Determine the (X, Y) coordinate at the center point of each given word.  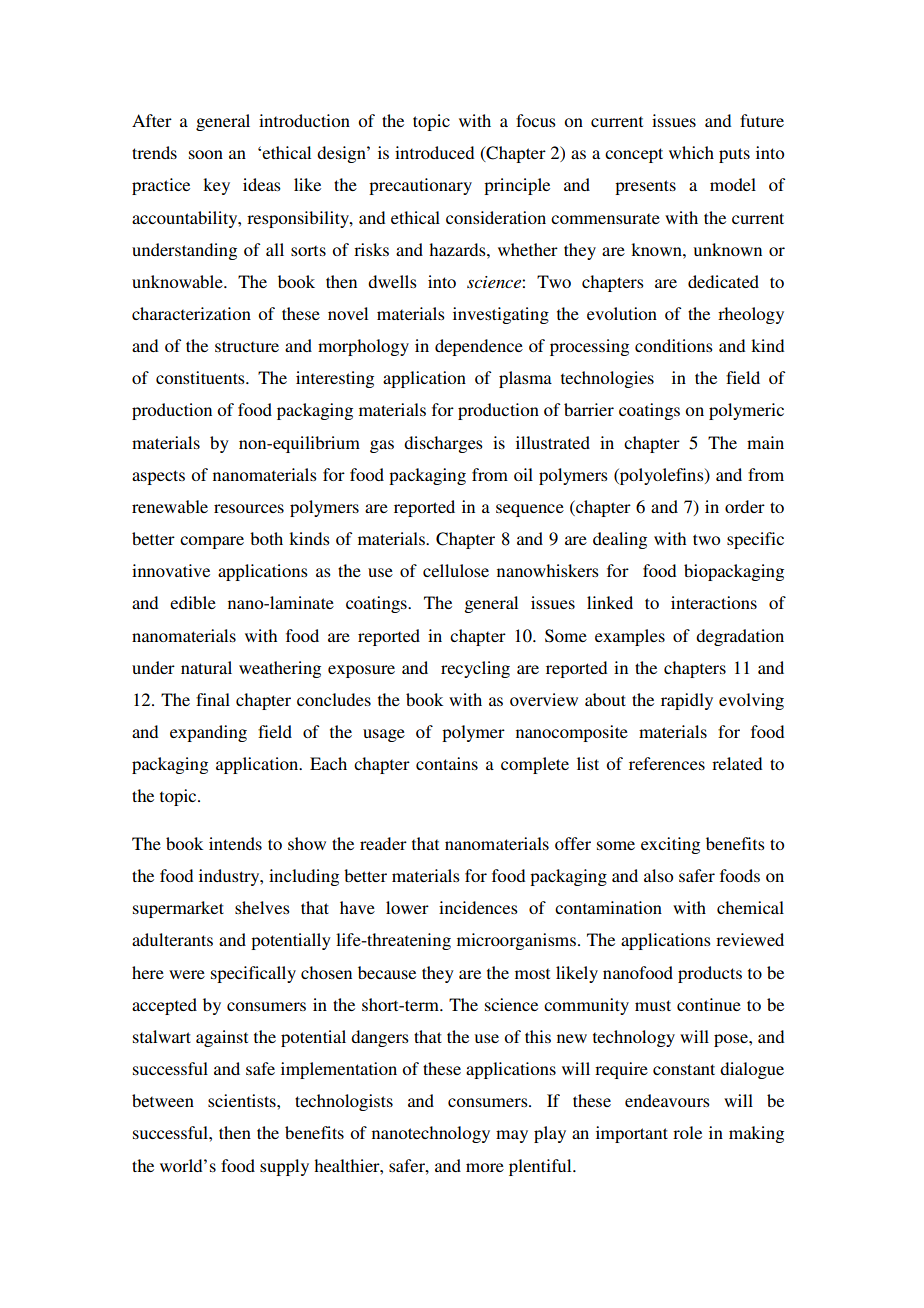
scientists (243, 1100)
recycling (475, 669)
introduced (434, 152)
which (691, 152)
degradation (740, 637)
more (485, 1167)
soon (206, 154)
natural (206, 667)
